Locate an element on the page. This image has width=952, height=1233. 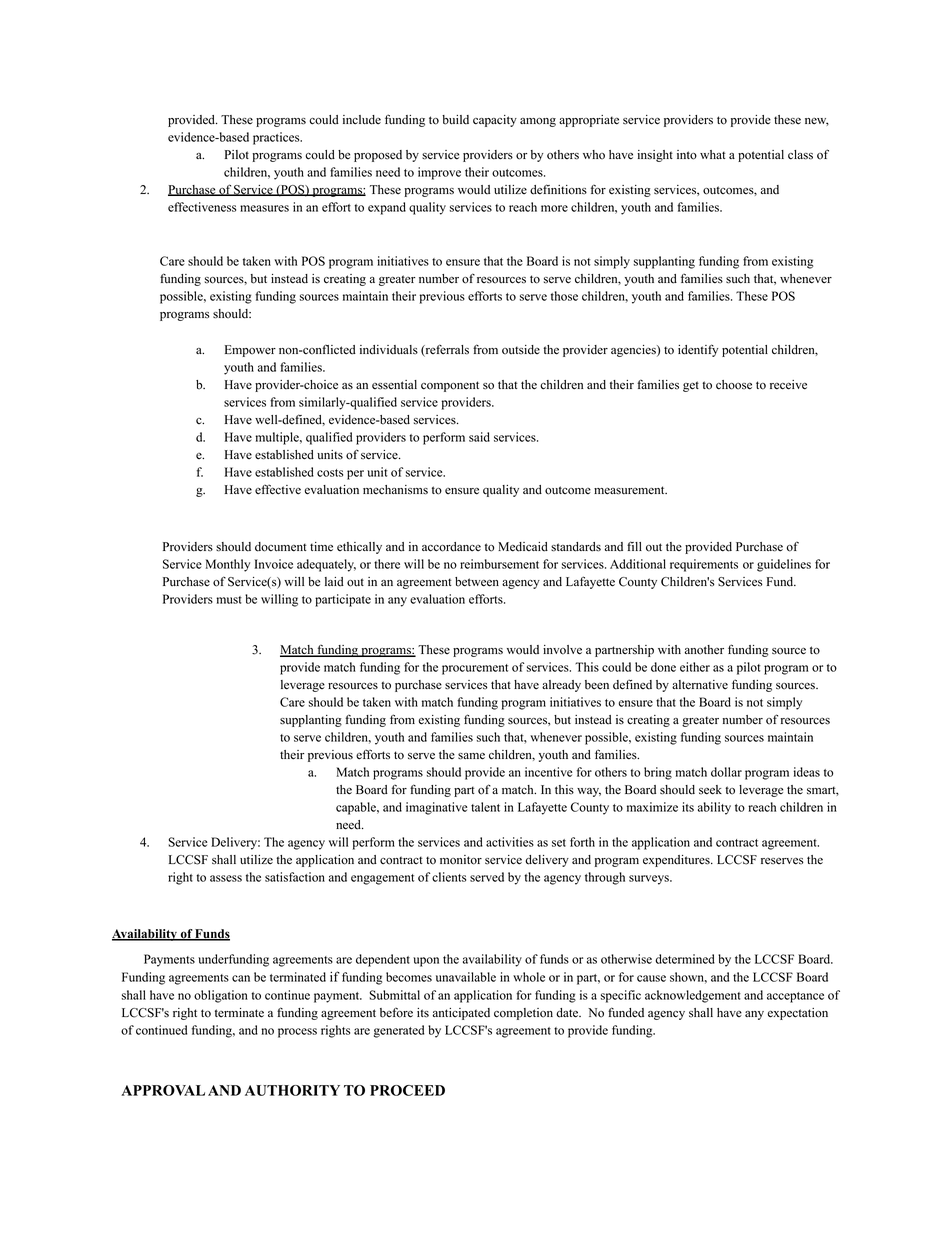
alternative is located at coordinates (700, 685).
